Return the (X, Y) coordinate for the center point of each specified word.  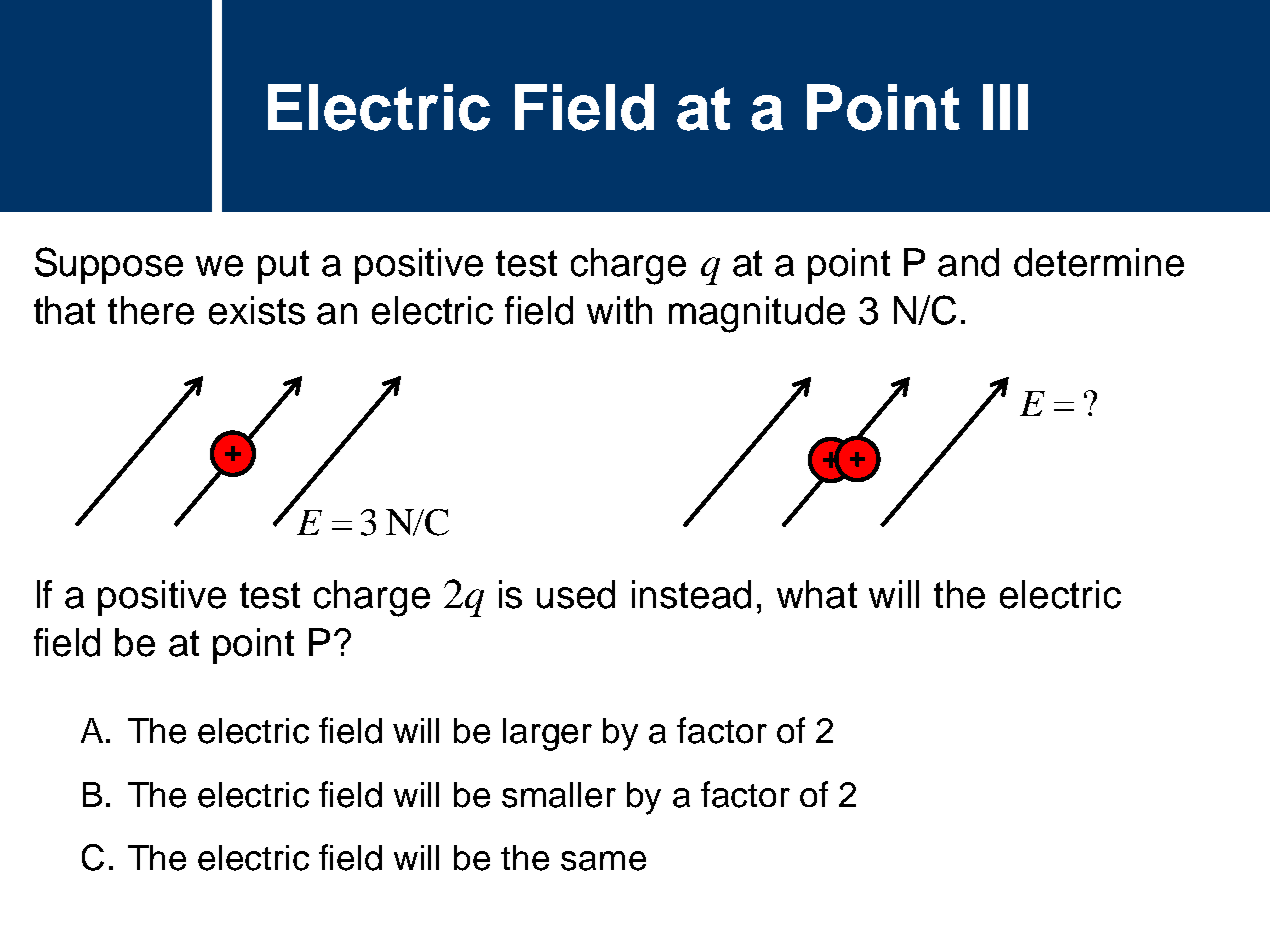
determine (1099, 262)
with (619, 310)
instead (691, 594)
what (817, 594)
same (603, 861)
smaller (559, 795)
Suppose (109, 265)
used (576, 594)
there (151, 310)
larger (547, 734)
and (968, 262)
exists (257, 310)
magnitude (757, 314)
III (1005, 107)
